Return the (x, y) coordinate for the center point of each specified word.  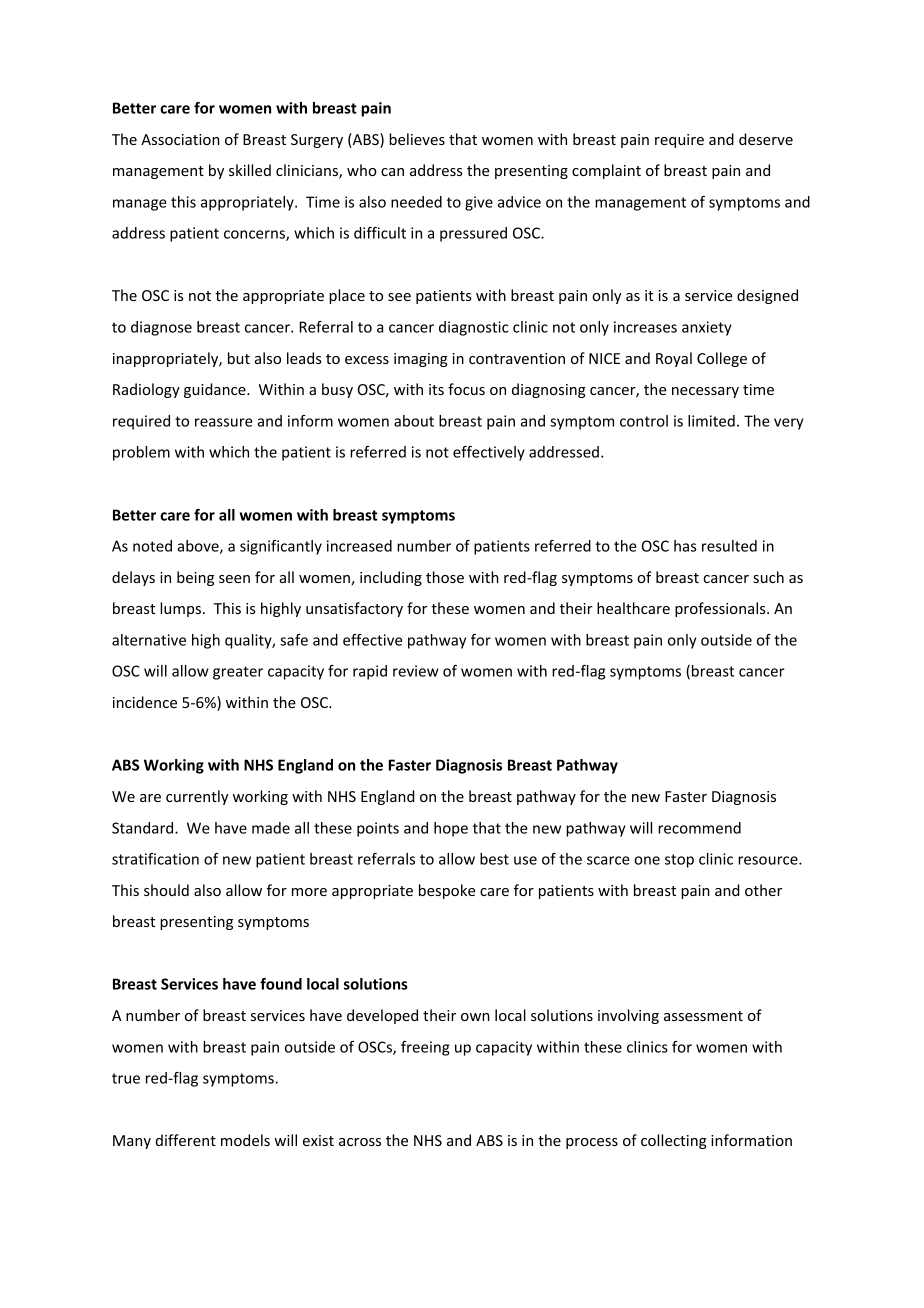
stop (679, 861)
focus (466, 389)
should (166, 890)
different (186, 1140)
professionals (721, 609)
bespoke (447, 891)
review (415, 671)
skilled (250, 170)
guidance (216, 390)
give (479, 203)
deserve (766, 139)
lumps (180, 609)
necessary (705, 392)
